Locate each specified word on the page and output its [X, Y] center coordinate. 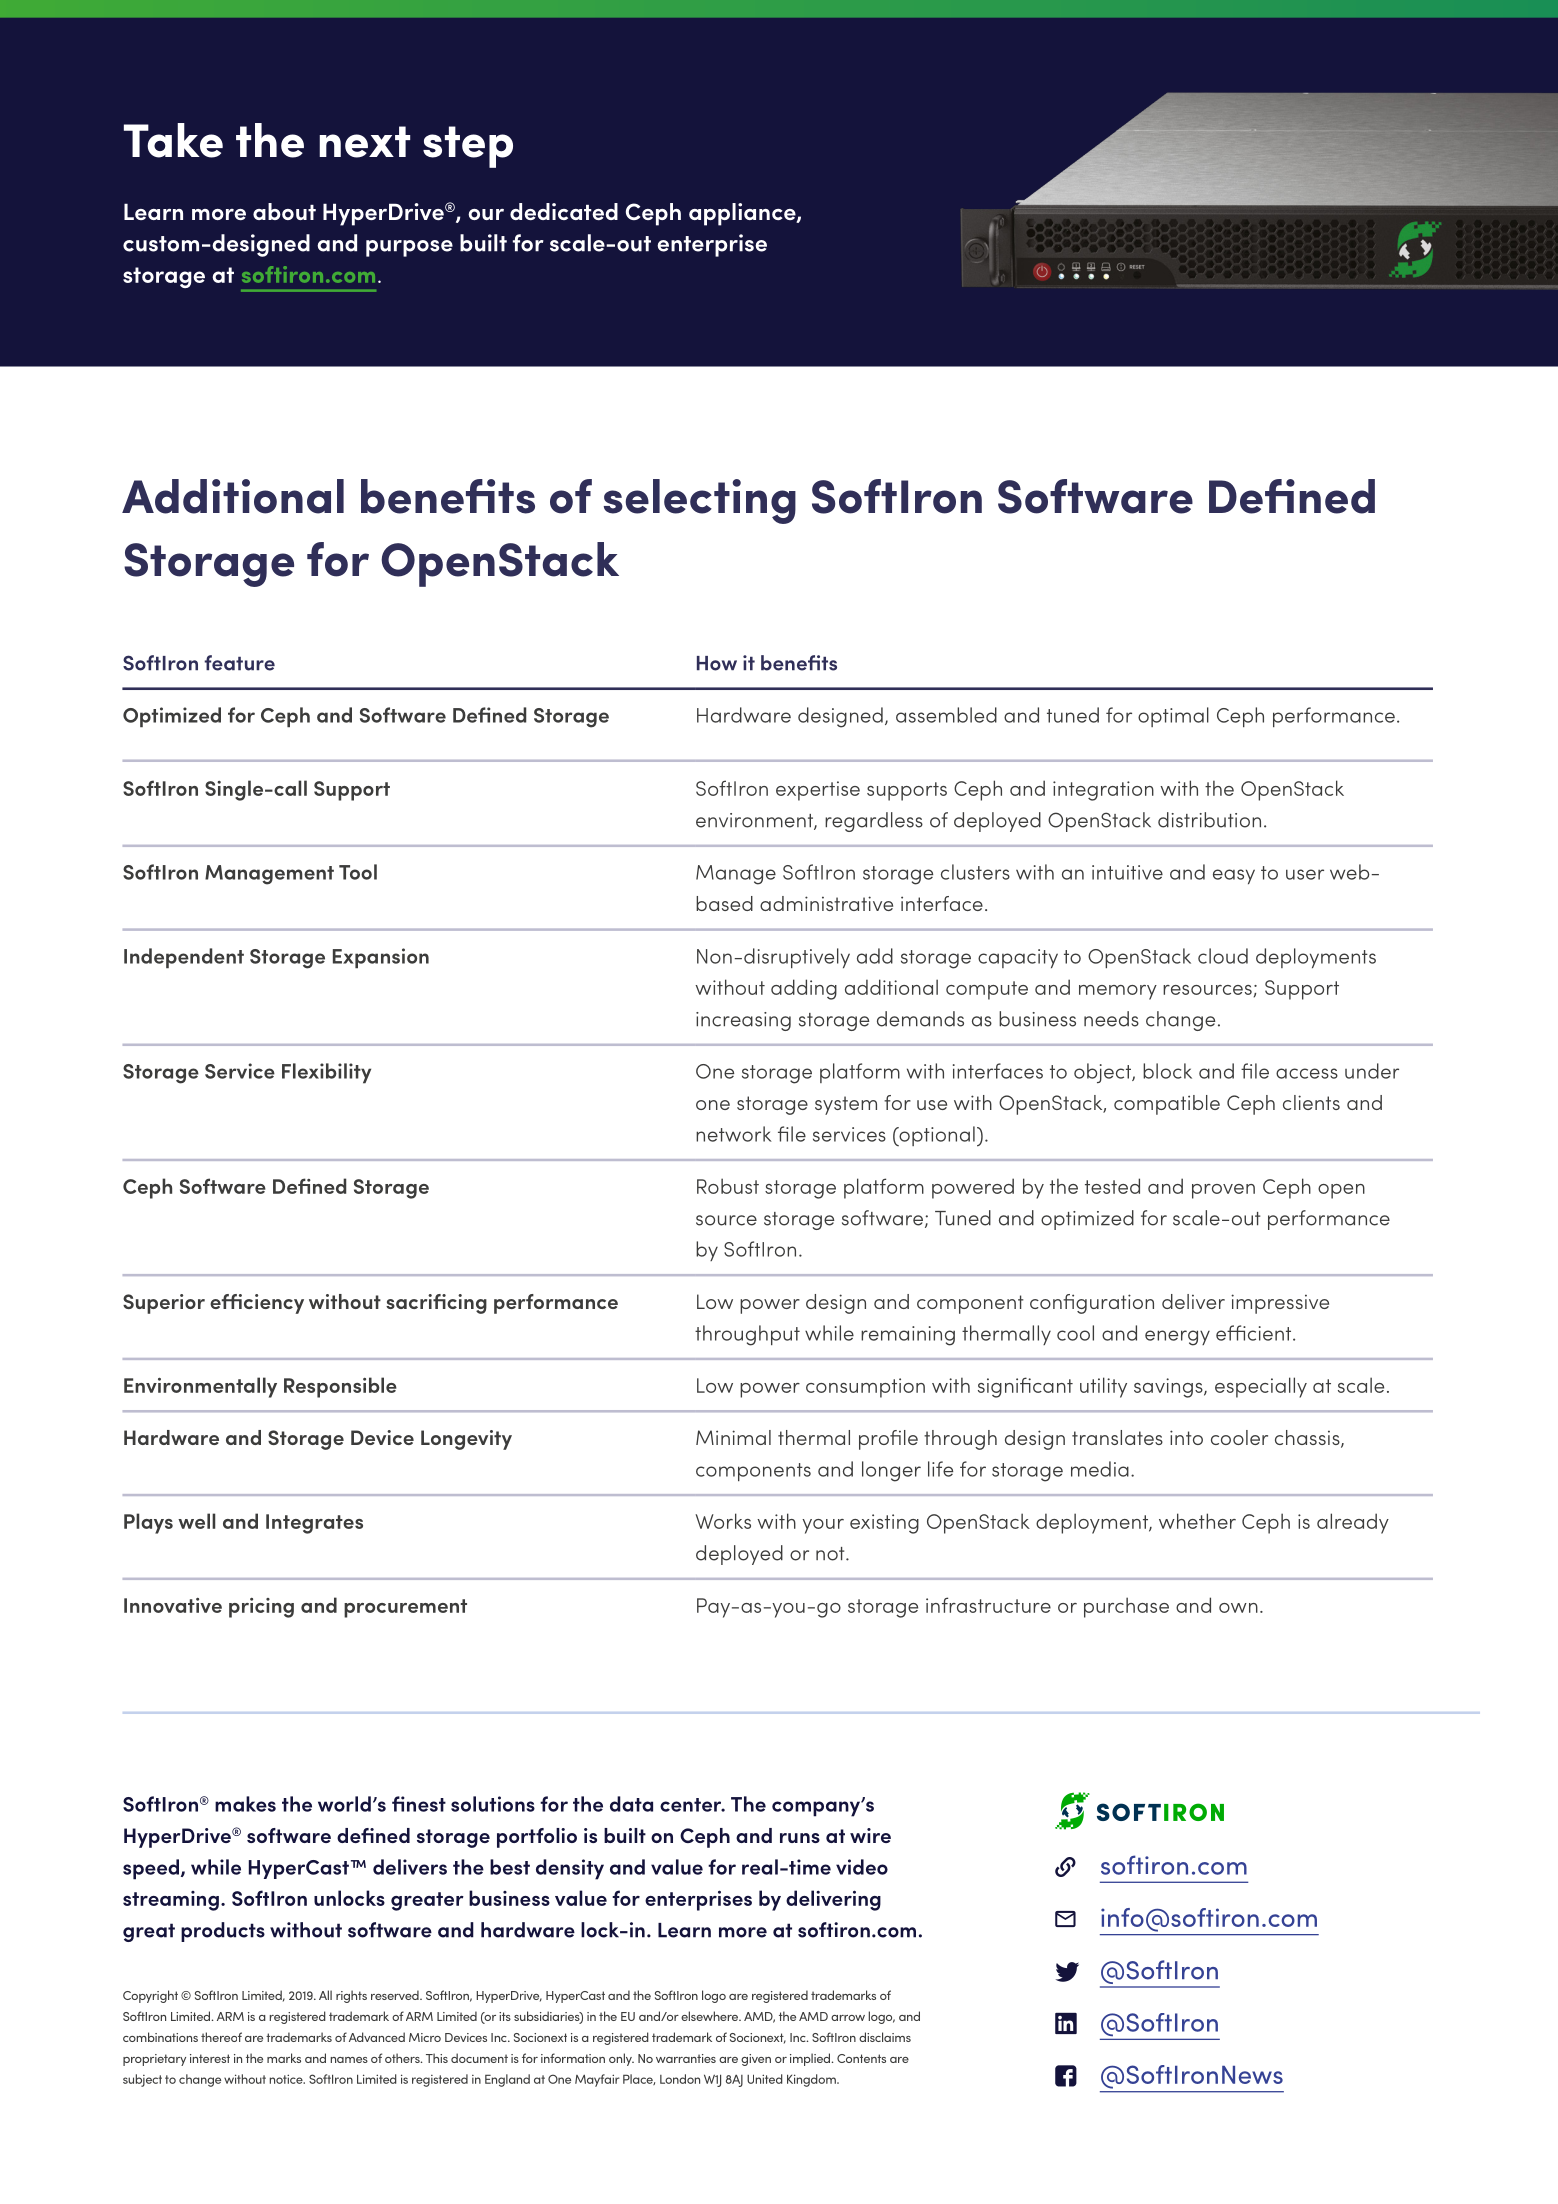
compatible [1167, 1105]
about [284, 211]
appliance [743, 214]
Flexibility [326, 1073]
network [734, 1134]
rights [351, 1996]
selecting [700, 501]
